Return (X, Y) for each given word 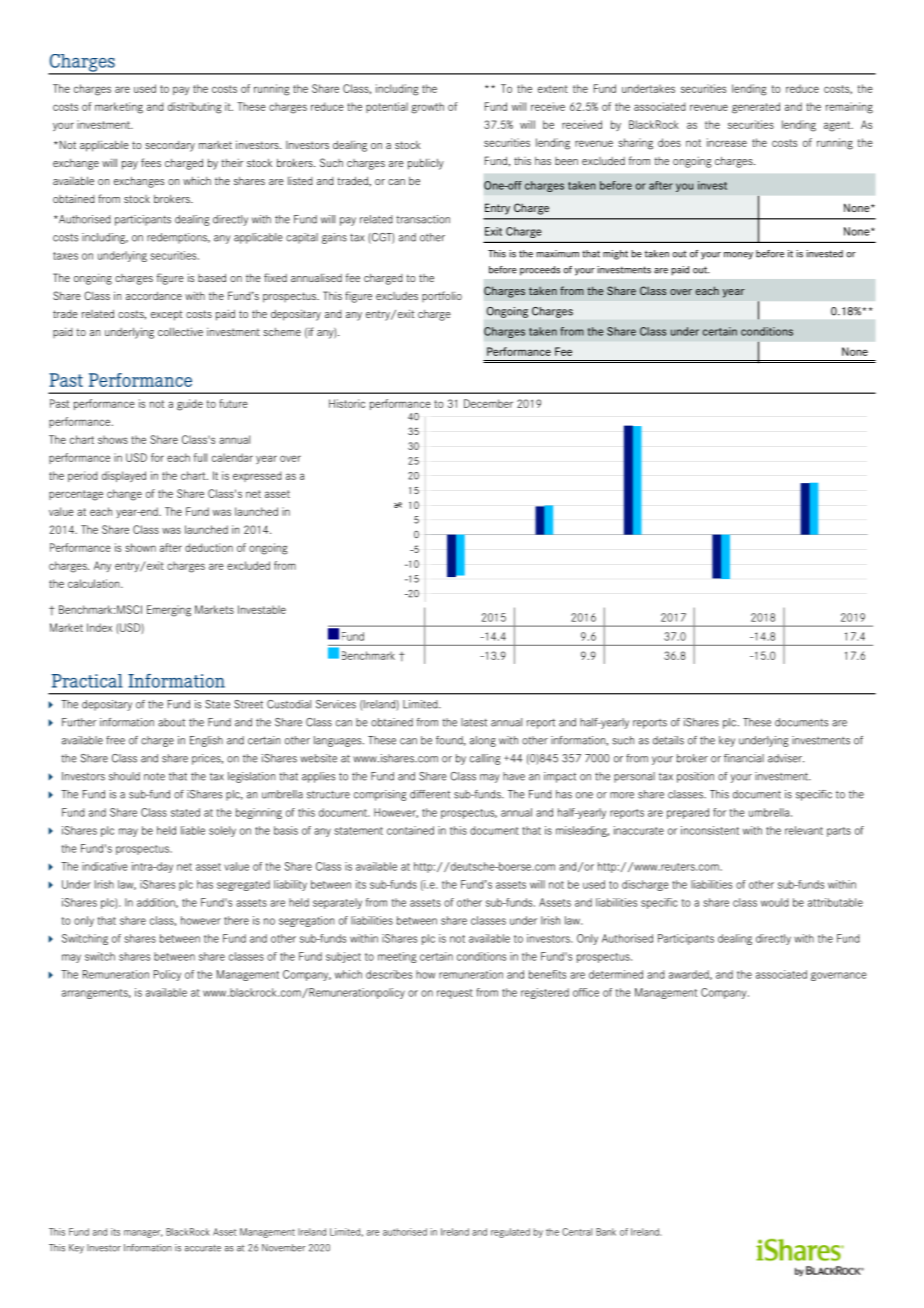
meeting (397, 957)
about (171, 722)
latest (474, 722)
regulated (510, 1233)
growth (427, 108)
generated (756, 108)
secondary (170, 146)
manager (143, 1234)
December (488, 403)
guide (190, 405)
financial (744, 758)
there (236, 920)
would (775, 902)
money (738, 256)
